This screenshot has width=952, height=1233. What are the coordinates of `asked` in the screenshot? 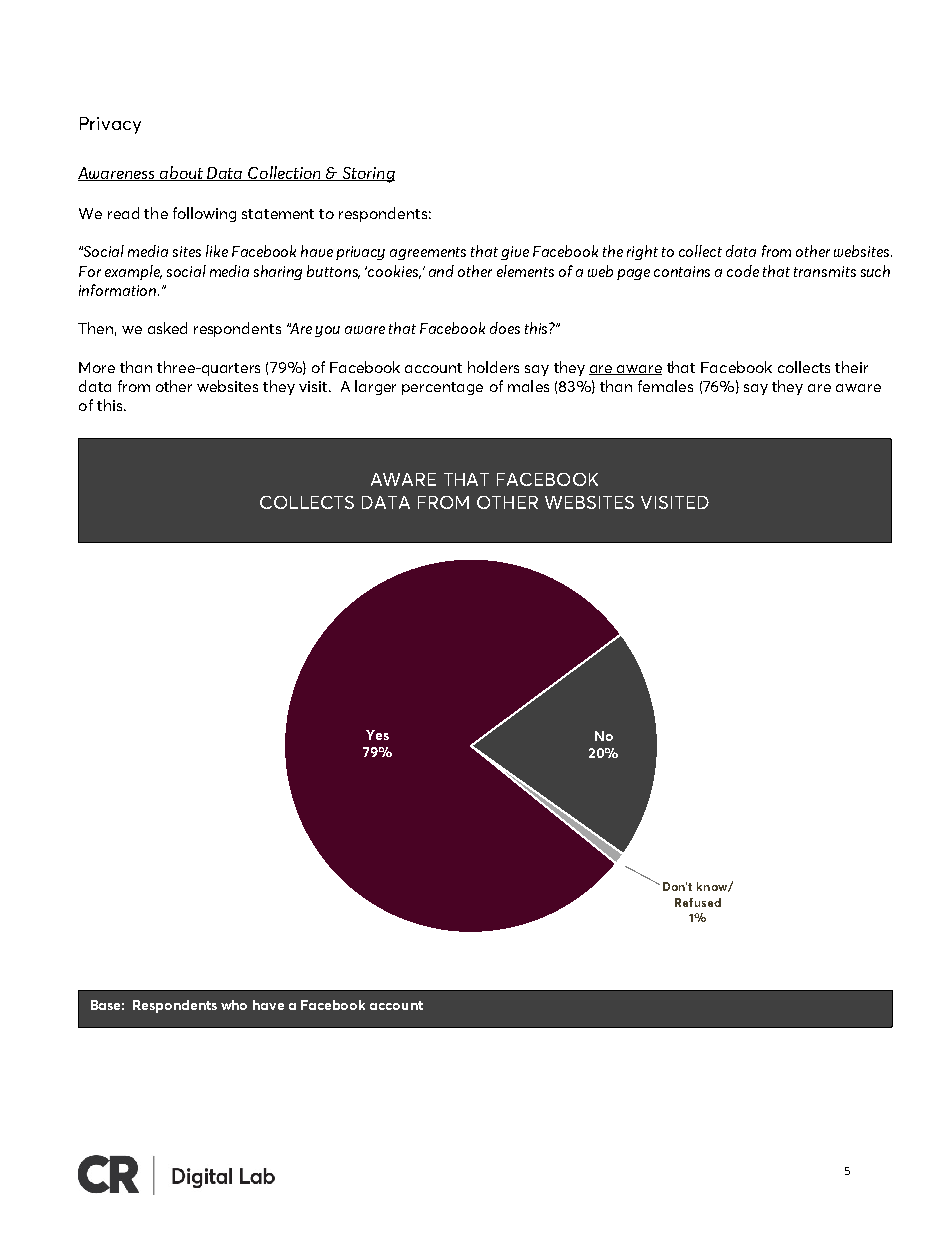 It's located at (167, 328).
